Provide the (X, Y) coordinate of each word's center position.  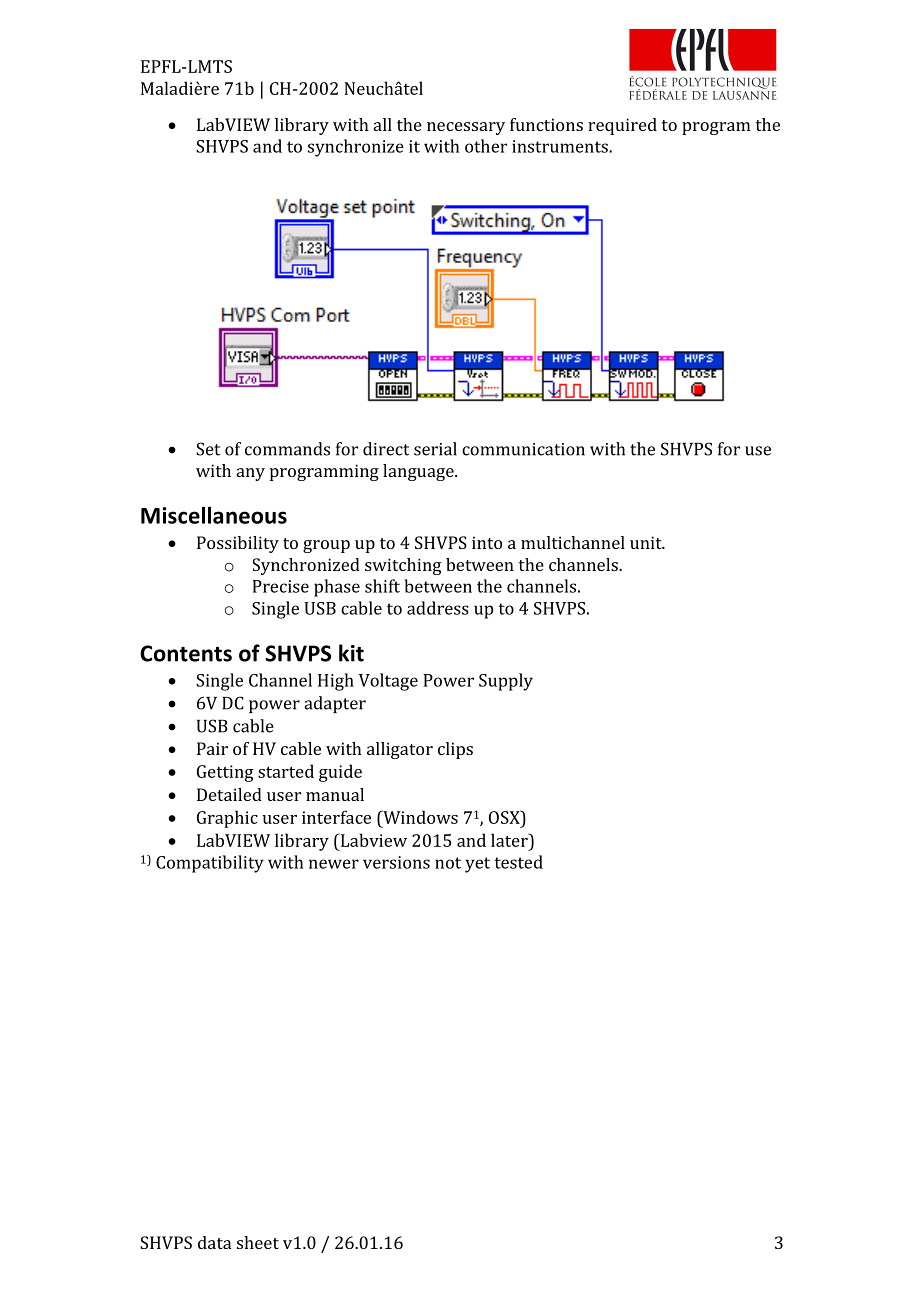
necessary (466, 128)
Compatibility (210, 864)
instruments (561, 146)
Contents (186, 653)
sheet (258, 1242)
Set (208, 449)
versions (396, 862)
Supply (506, 682)
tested (518, 862)
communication (523, 449)
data (214, 1242)
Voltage (388, 682)
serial (435, 449)
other (486, 146)
